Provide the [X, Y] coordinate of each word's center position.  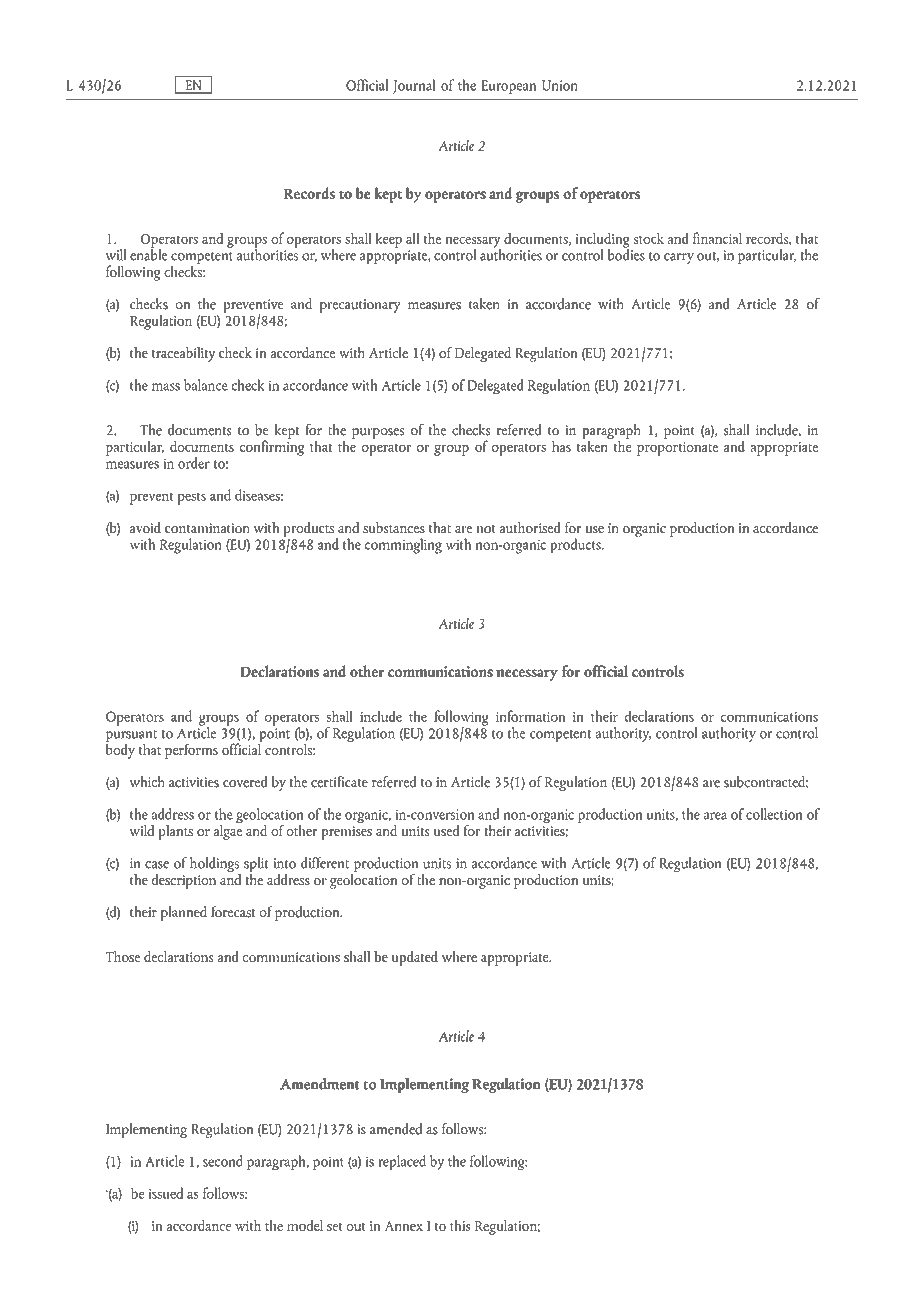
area [715, 816]
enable [149, 253]
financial [717, 238]
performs [191, 751]
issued [165, 1193]
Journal [414, 86]
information [531, 716]
